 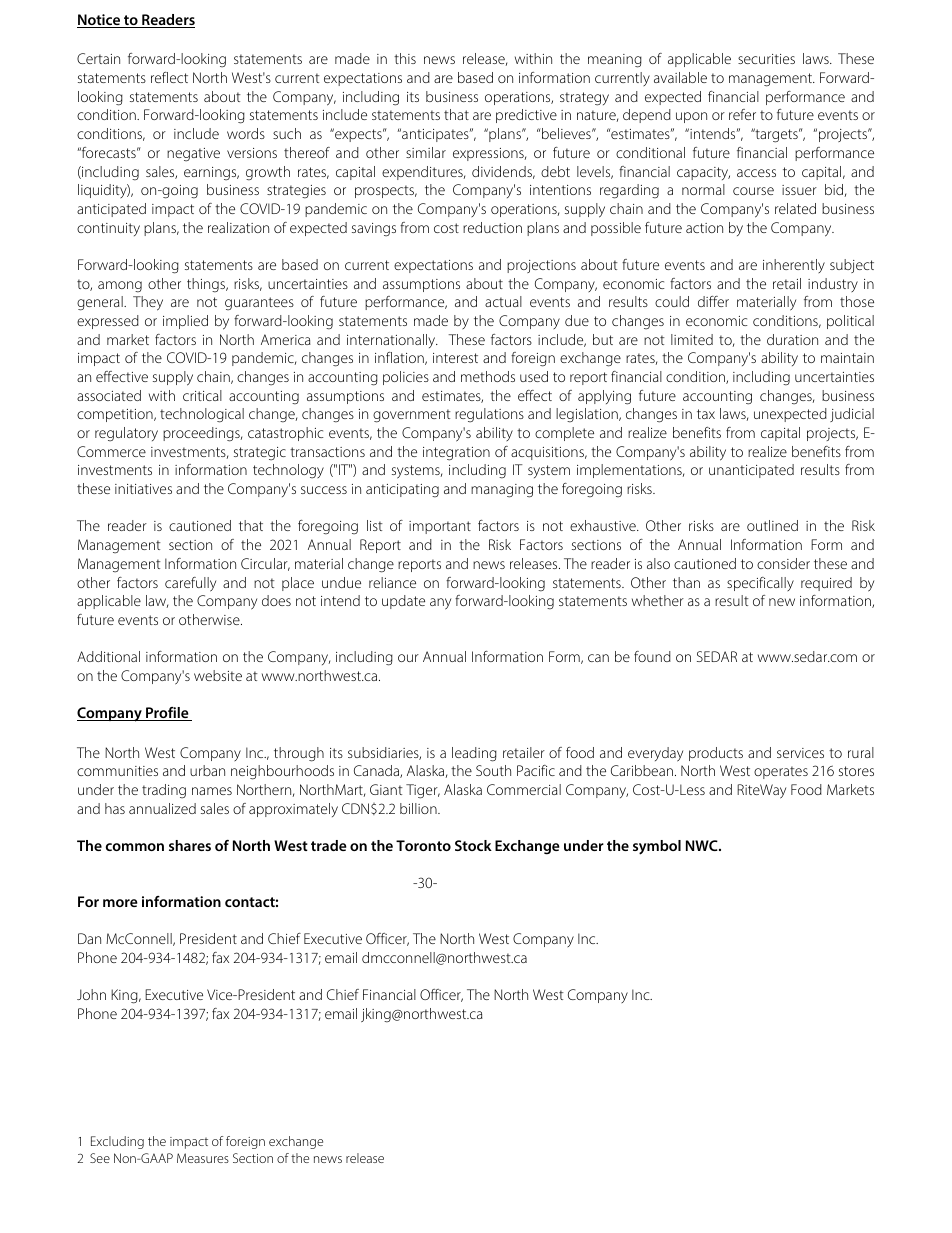 I want to click on implied, so click(x=185, y=322).
